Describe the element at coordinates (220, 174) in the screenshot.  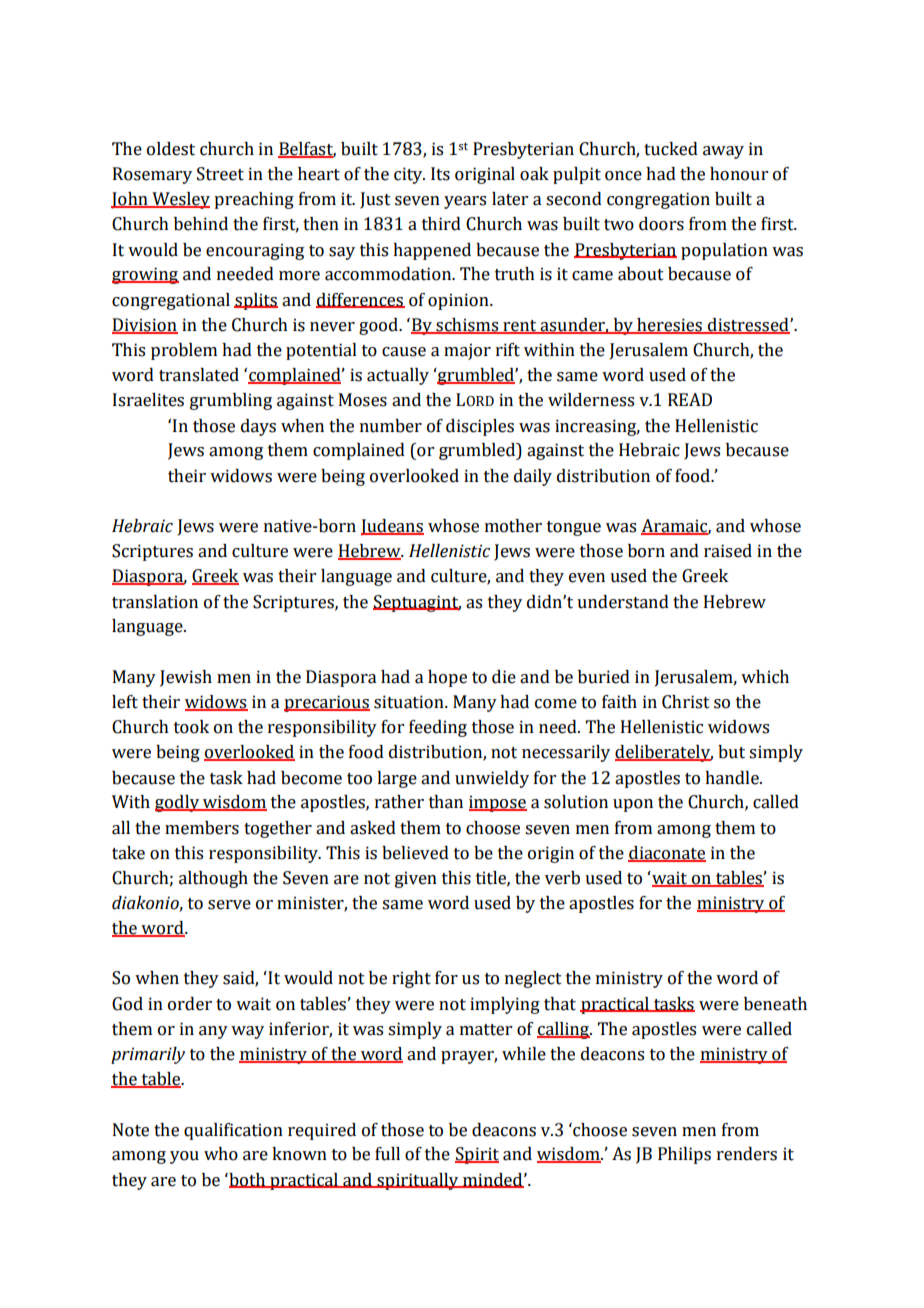
I see `Street` at that location.
